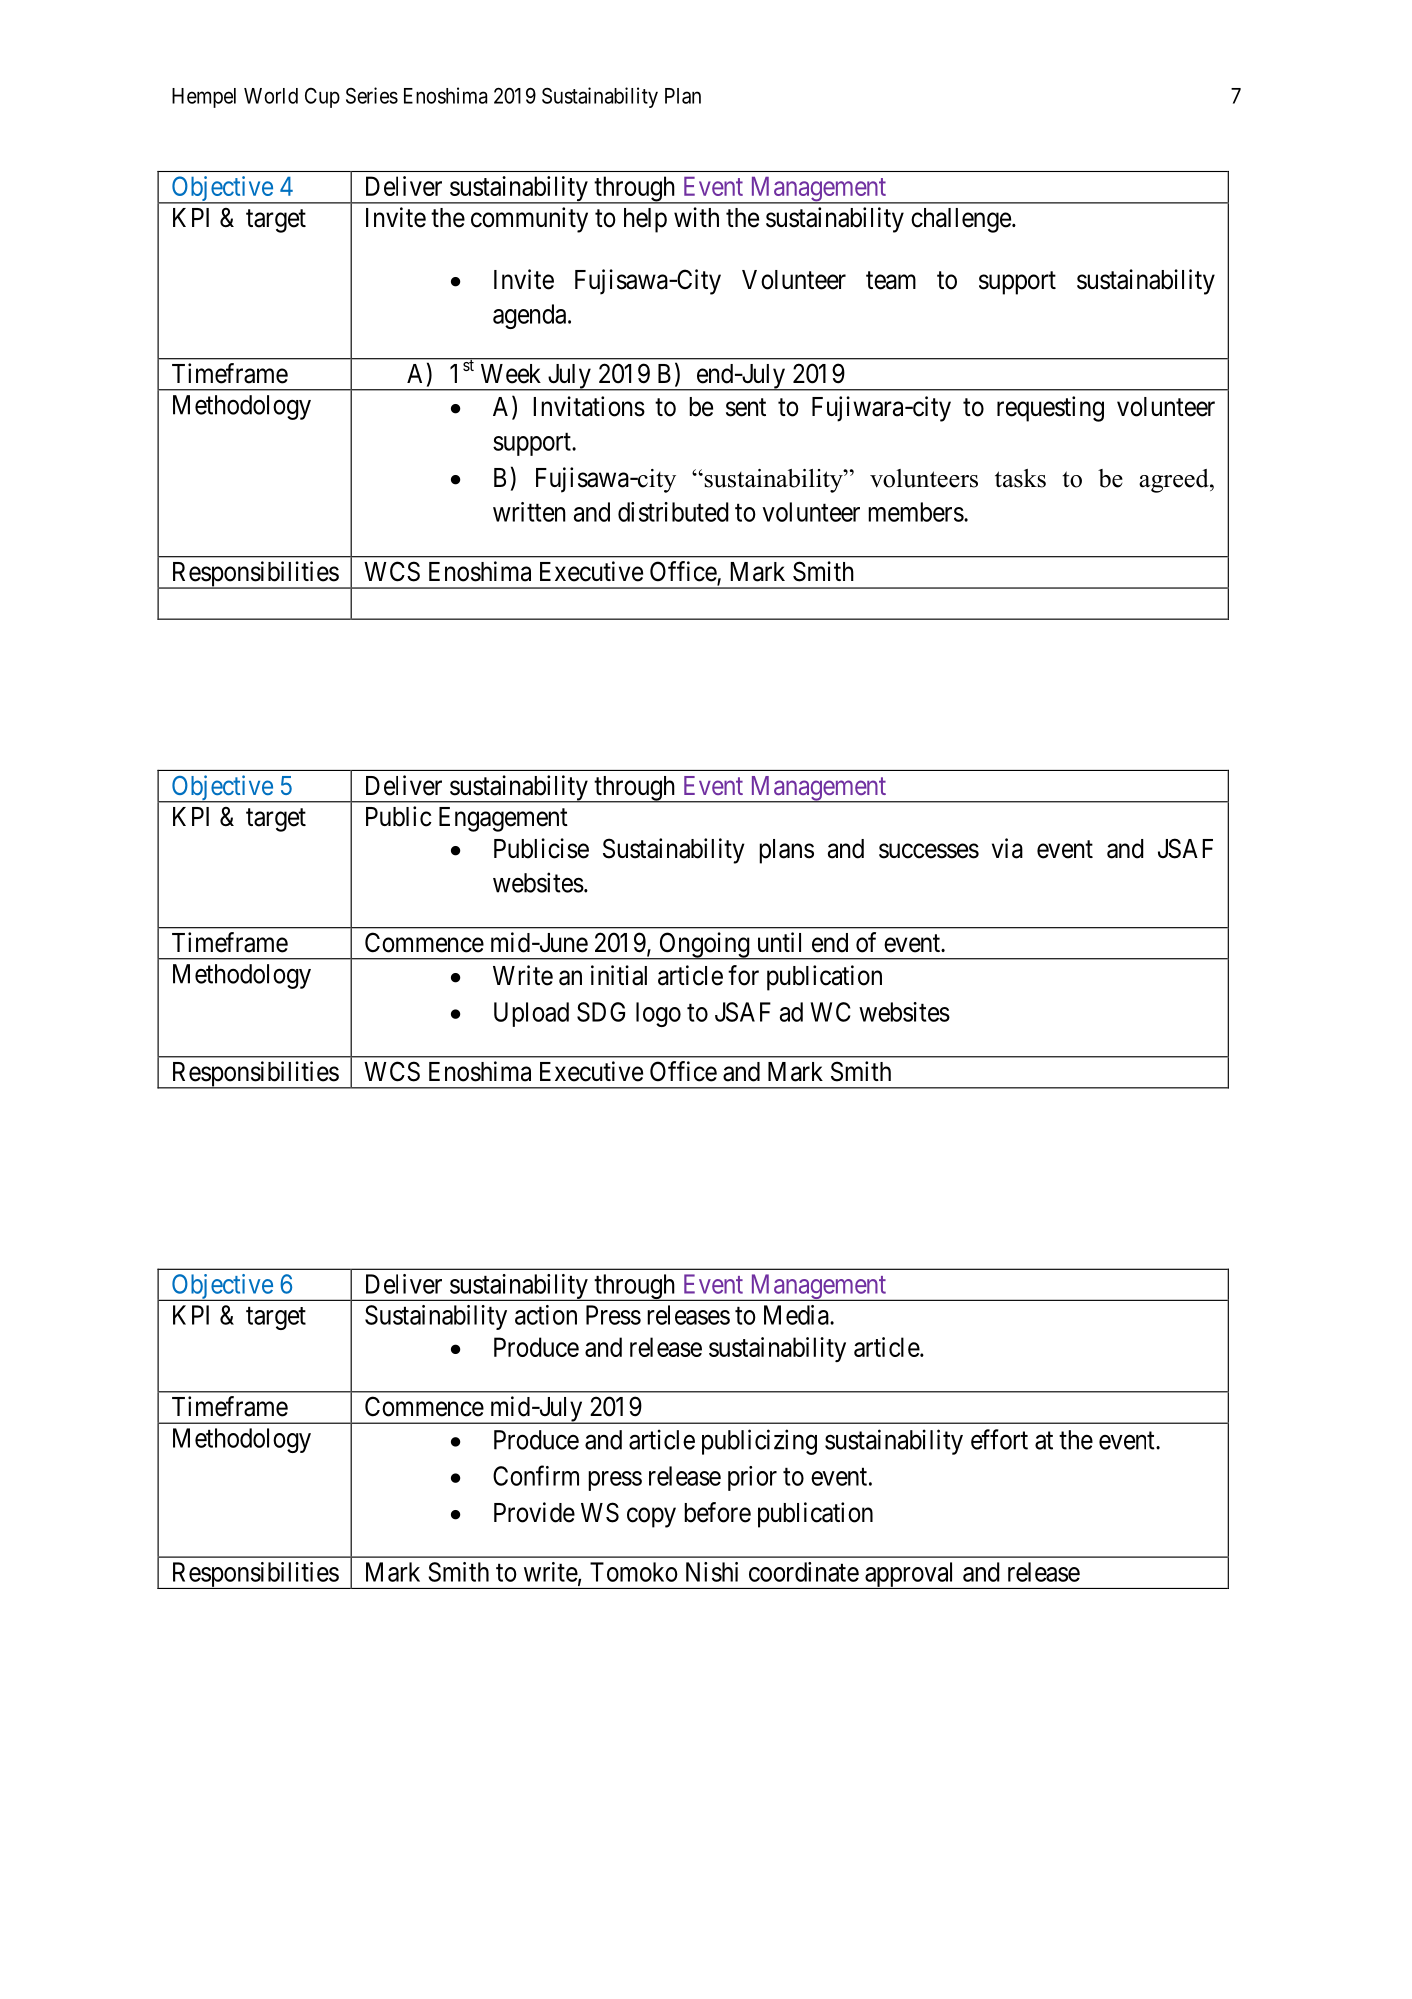  Describe the element at coordinates (534, 1512) in the document. I see `Provide` at that location.
